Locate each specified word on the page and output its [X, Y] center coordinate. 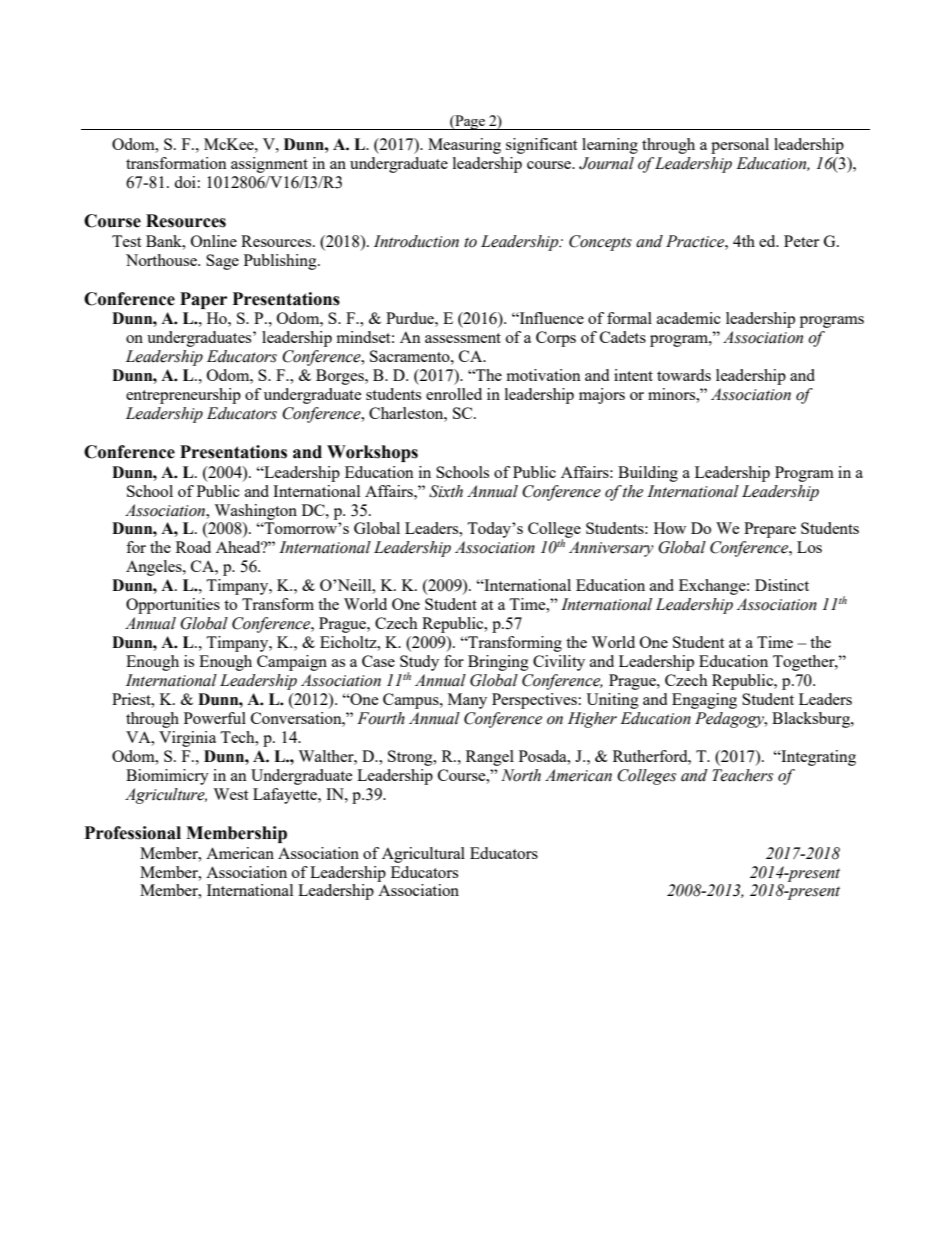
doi [185, 182]
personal [740, 146]
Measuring [464, 146]
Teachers [742, 775]
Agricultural [423, 855]
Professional [133, 833]
